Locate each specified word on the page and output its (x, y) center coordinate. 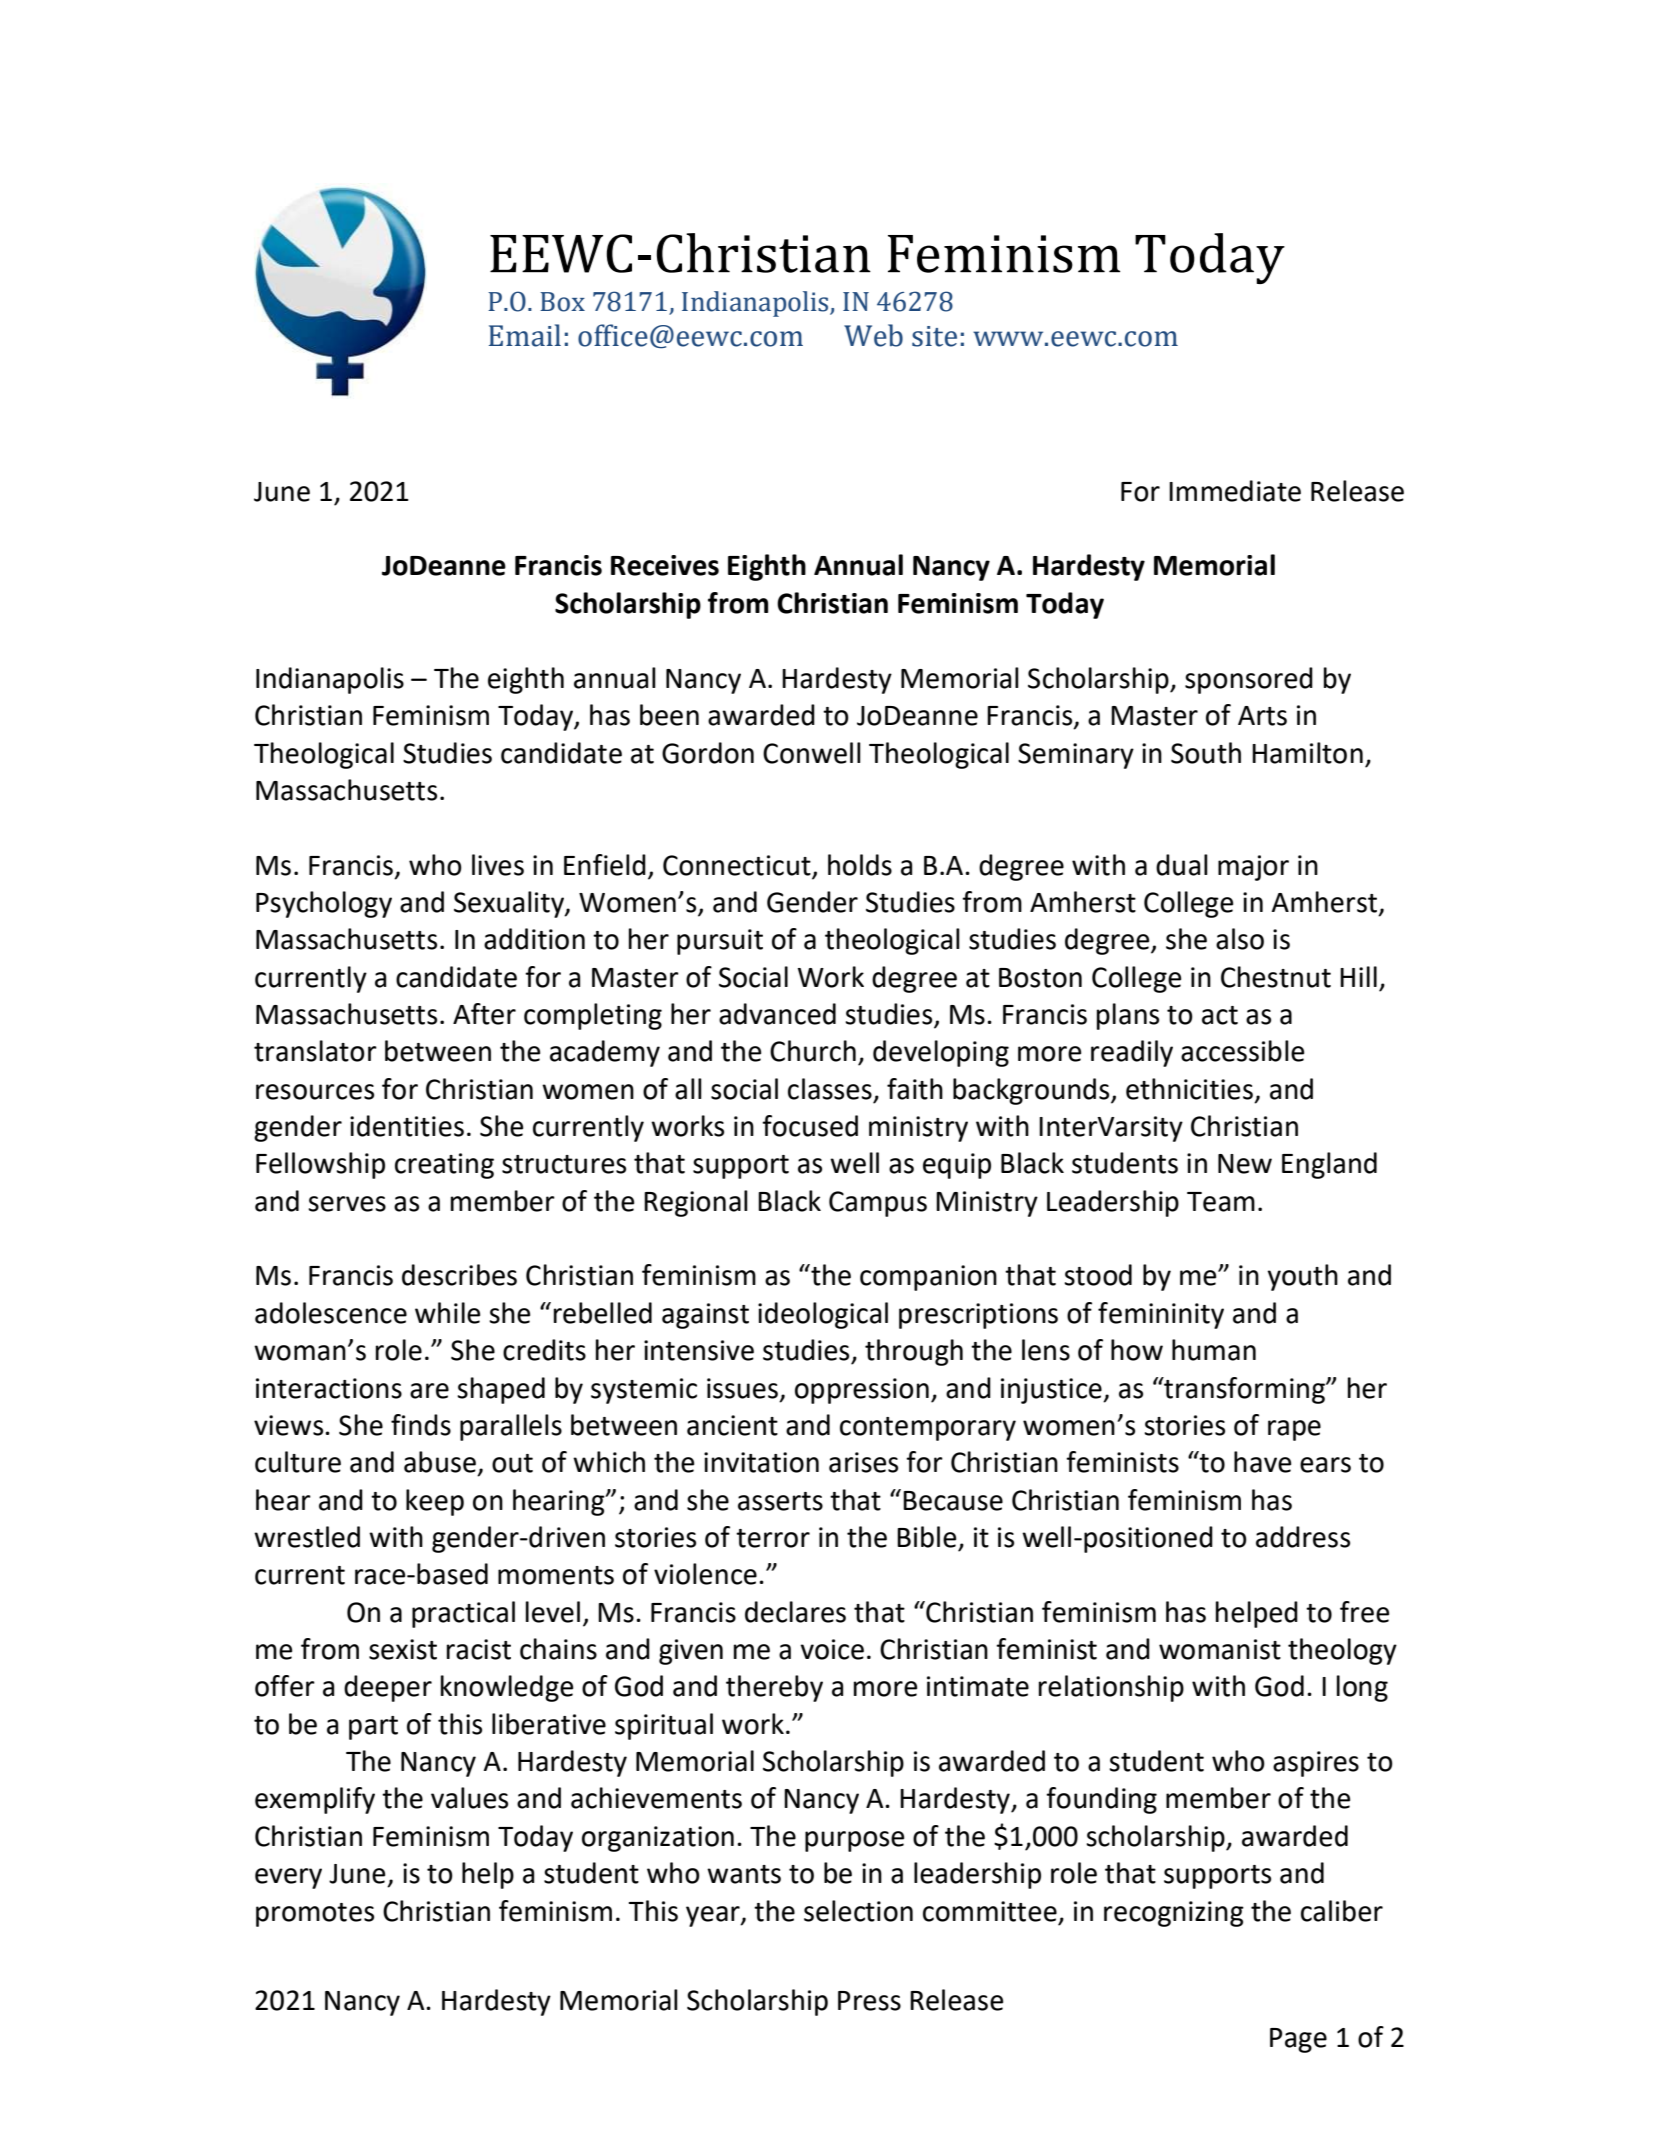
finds (421, 1425)
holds (860, 865)
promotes (315, 1915)
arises (863, 1462)
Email (525, 335)
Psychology (324, 904)
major (1253, 868)
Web (873, 335)
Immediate (1235, 491)
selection (858, 1911)
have (1262, 1462)
